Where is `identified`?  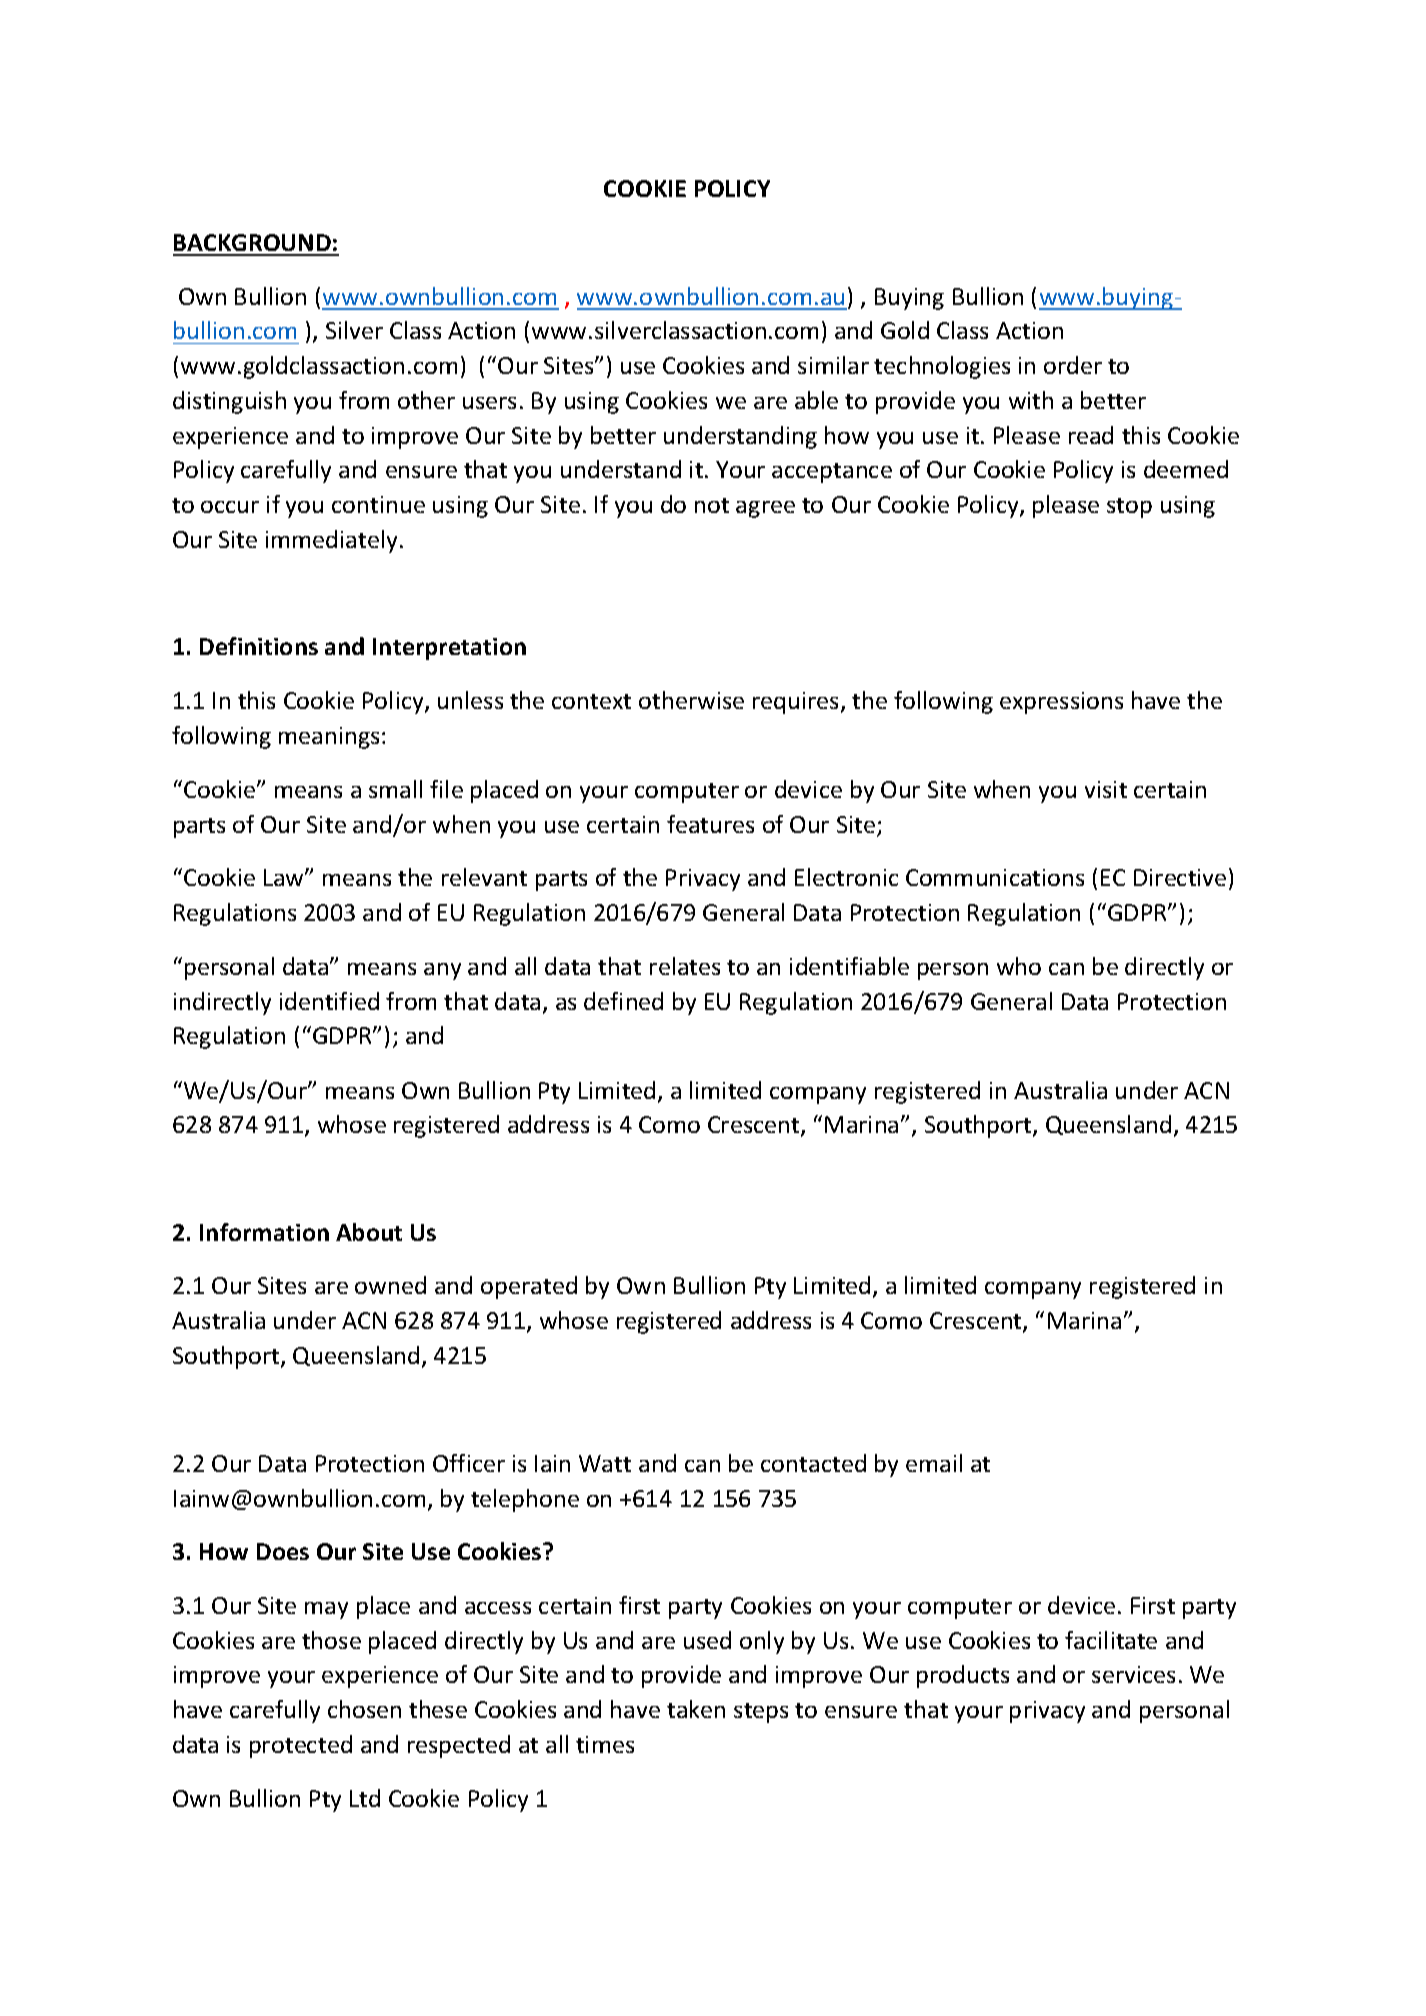 identified is located at coordinates (329, 1001).
